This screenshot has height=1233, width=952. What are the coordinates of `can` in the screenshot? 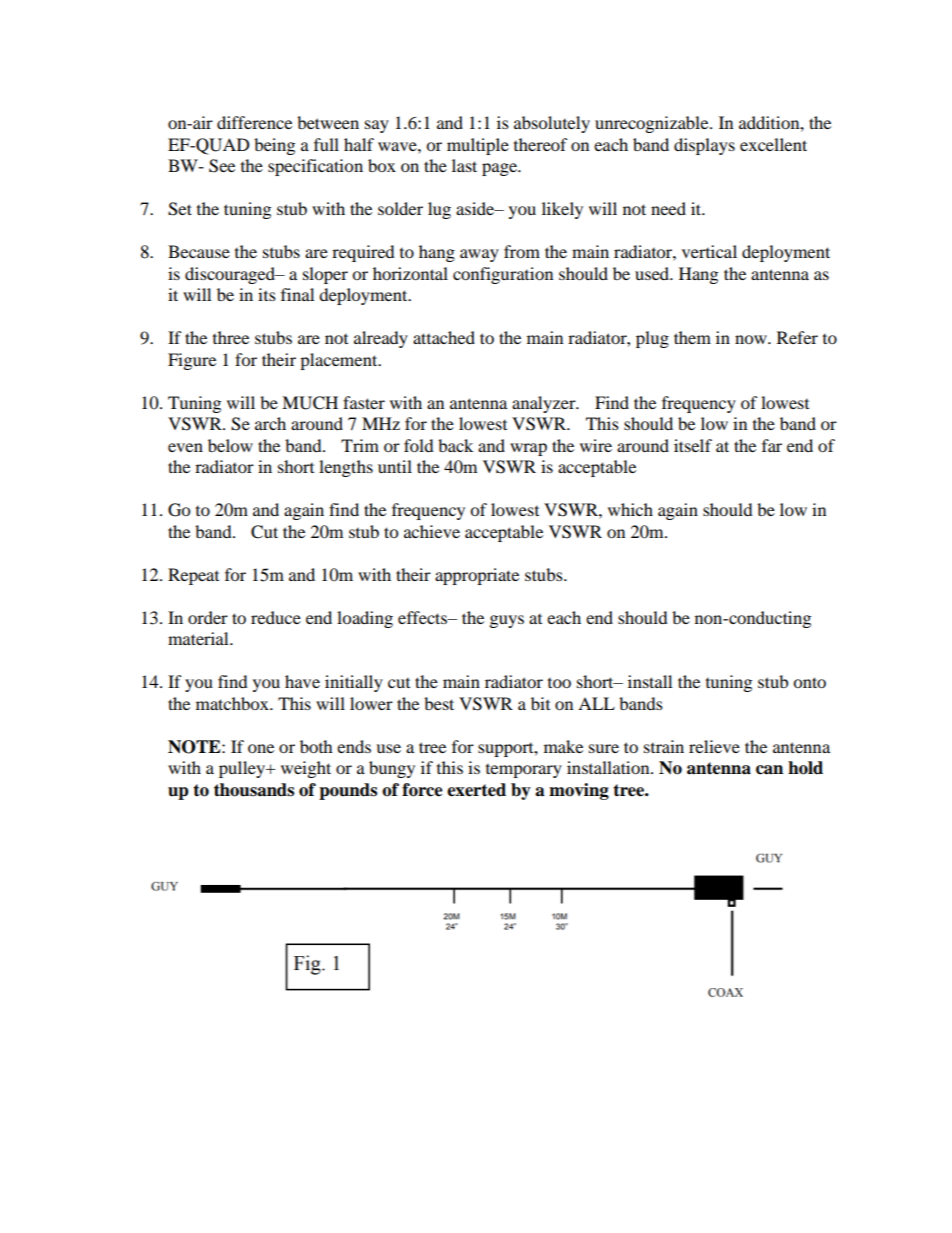 It's located at (769, 770).
